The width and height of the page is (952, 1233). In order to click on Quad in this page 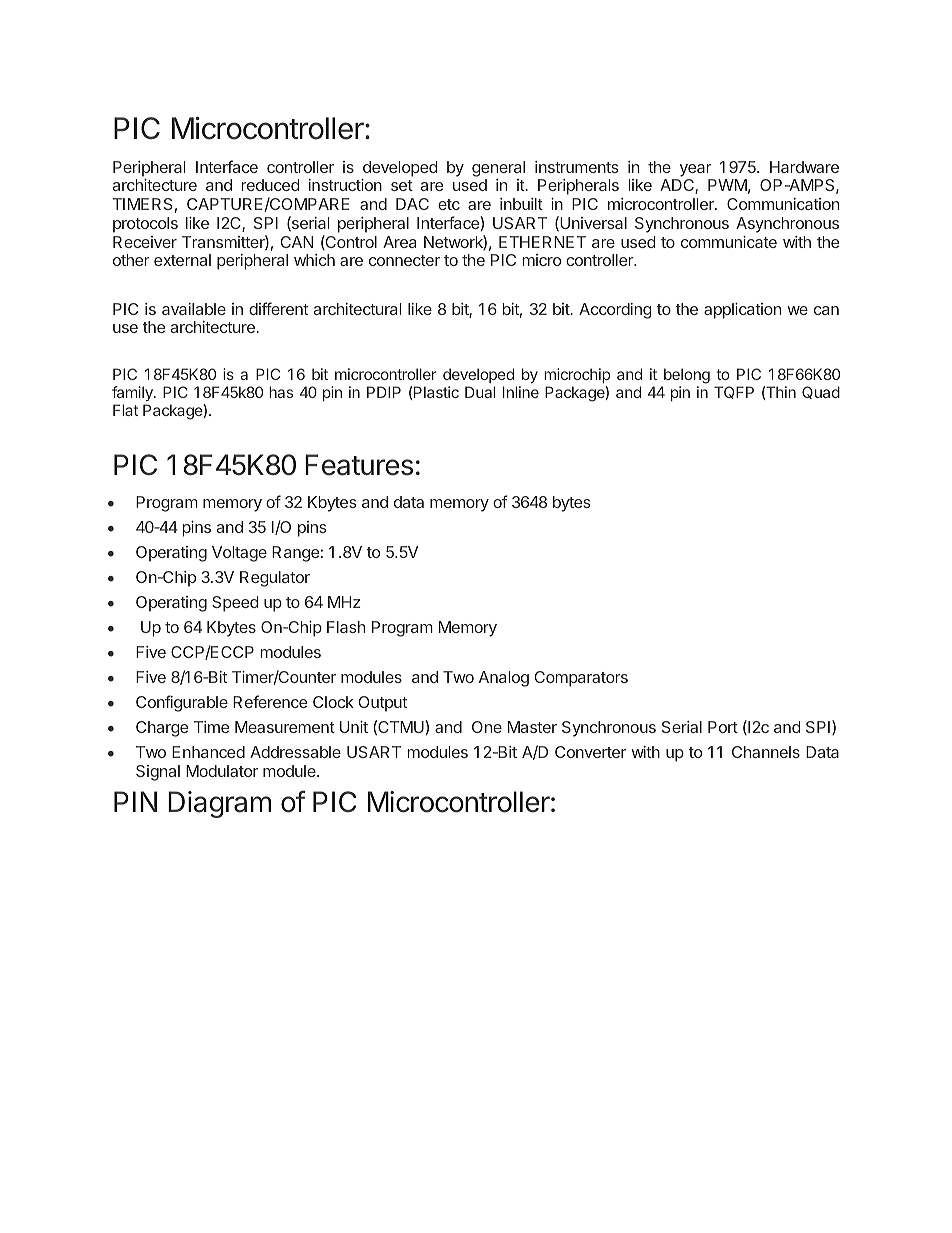, I will do `click(821, 392)`.
